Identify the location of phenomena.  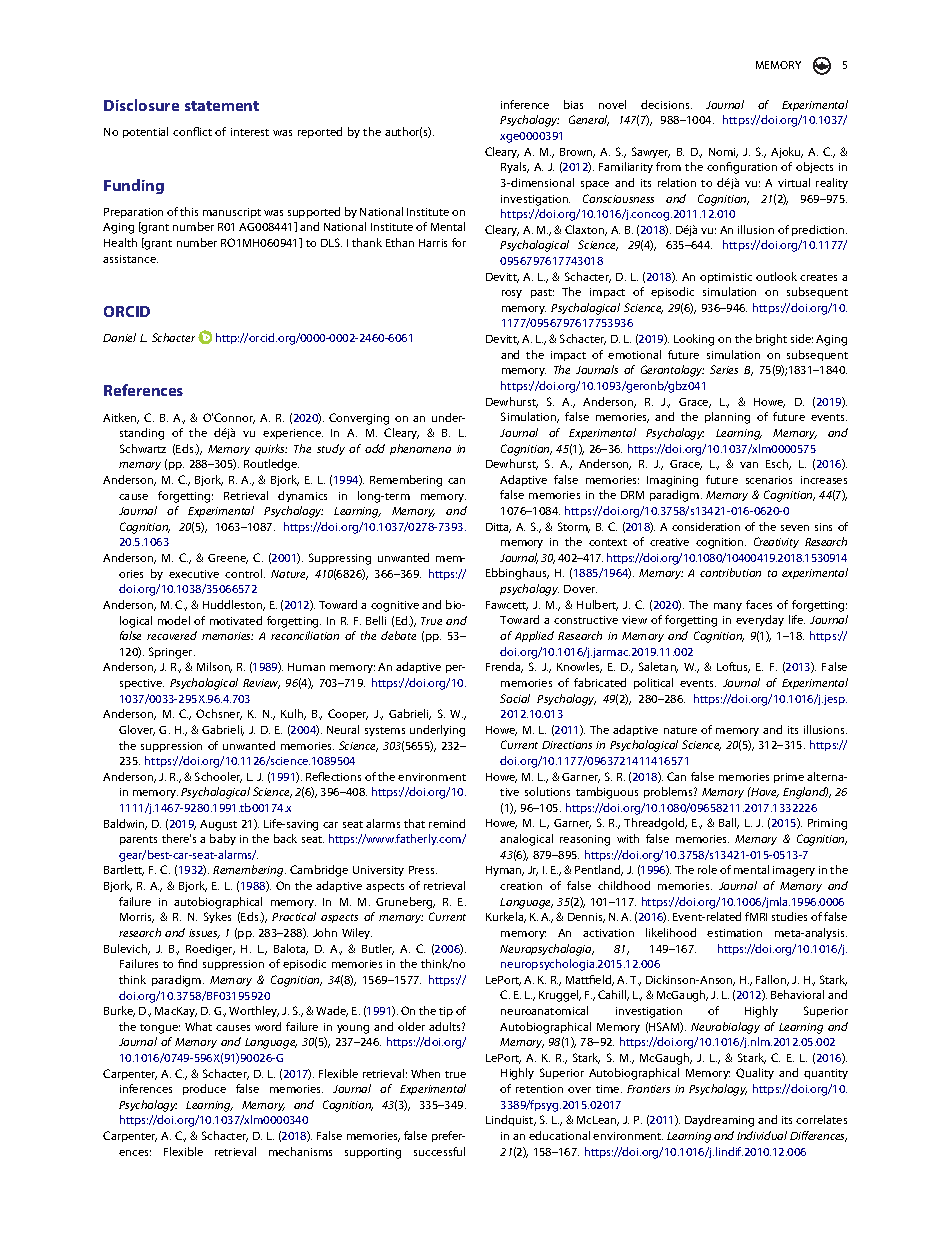
(420, 449).
